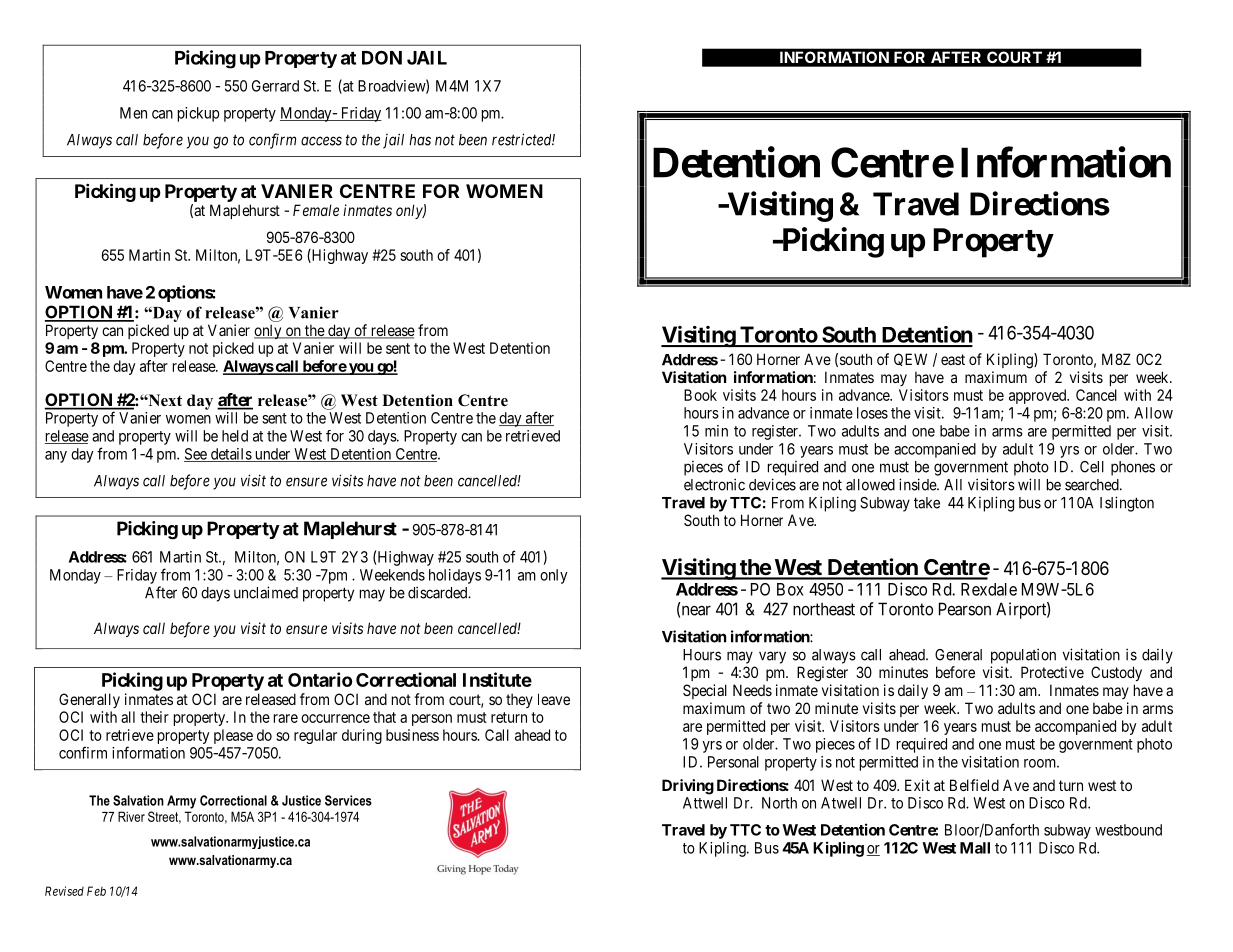  Describe the element at coordinates (1039, 396) in the document. I see `approved` at that location.
